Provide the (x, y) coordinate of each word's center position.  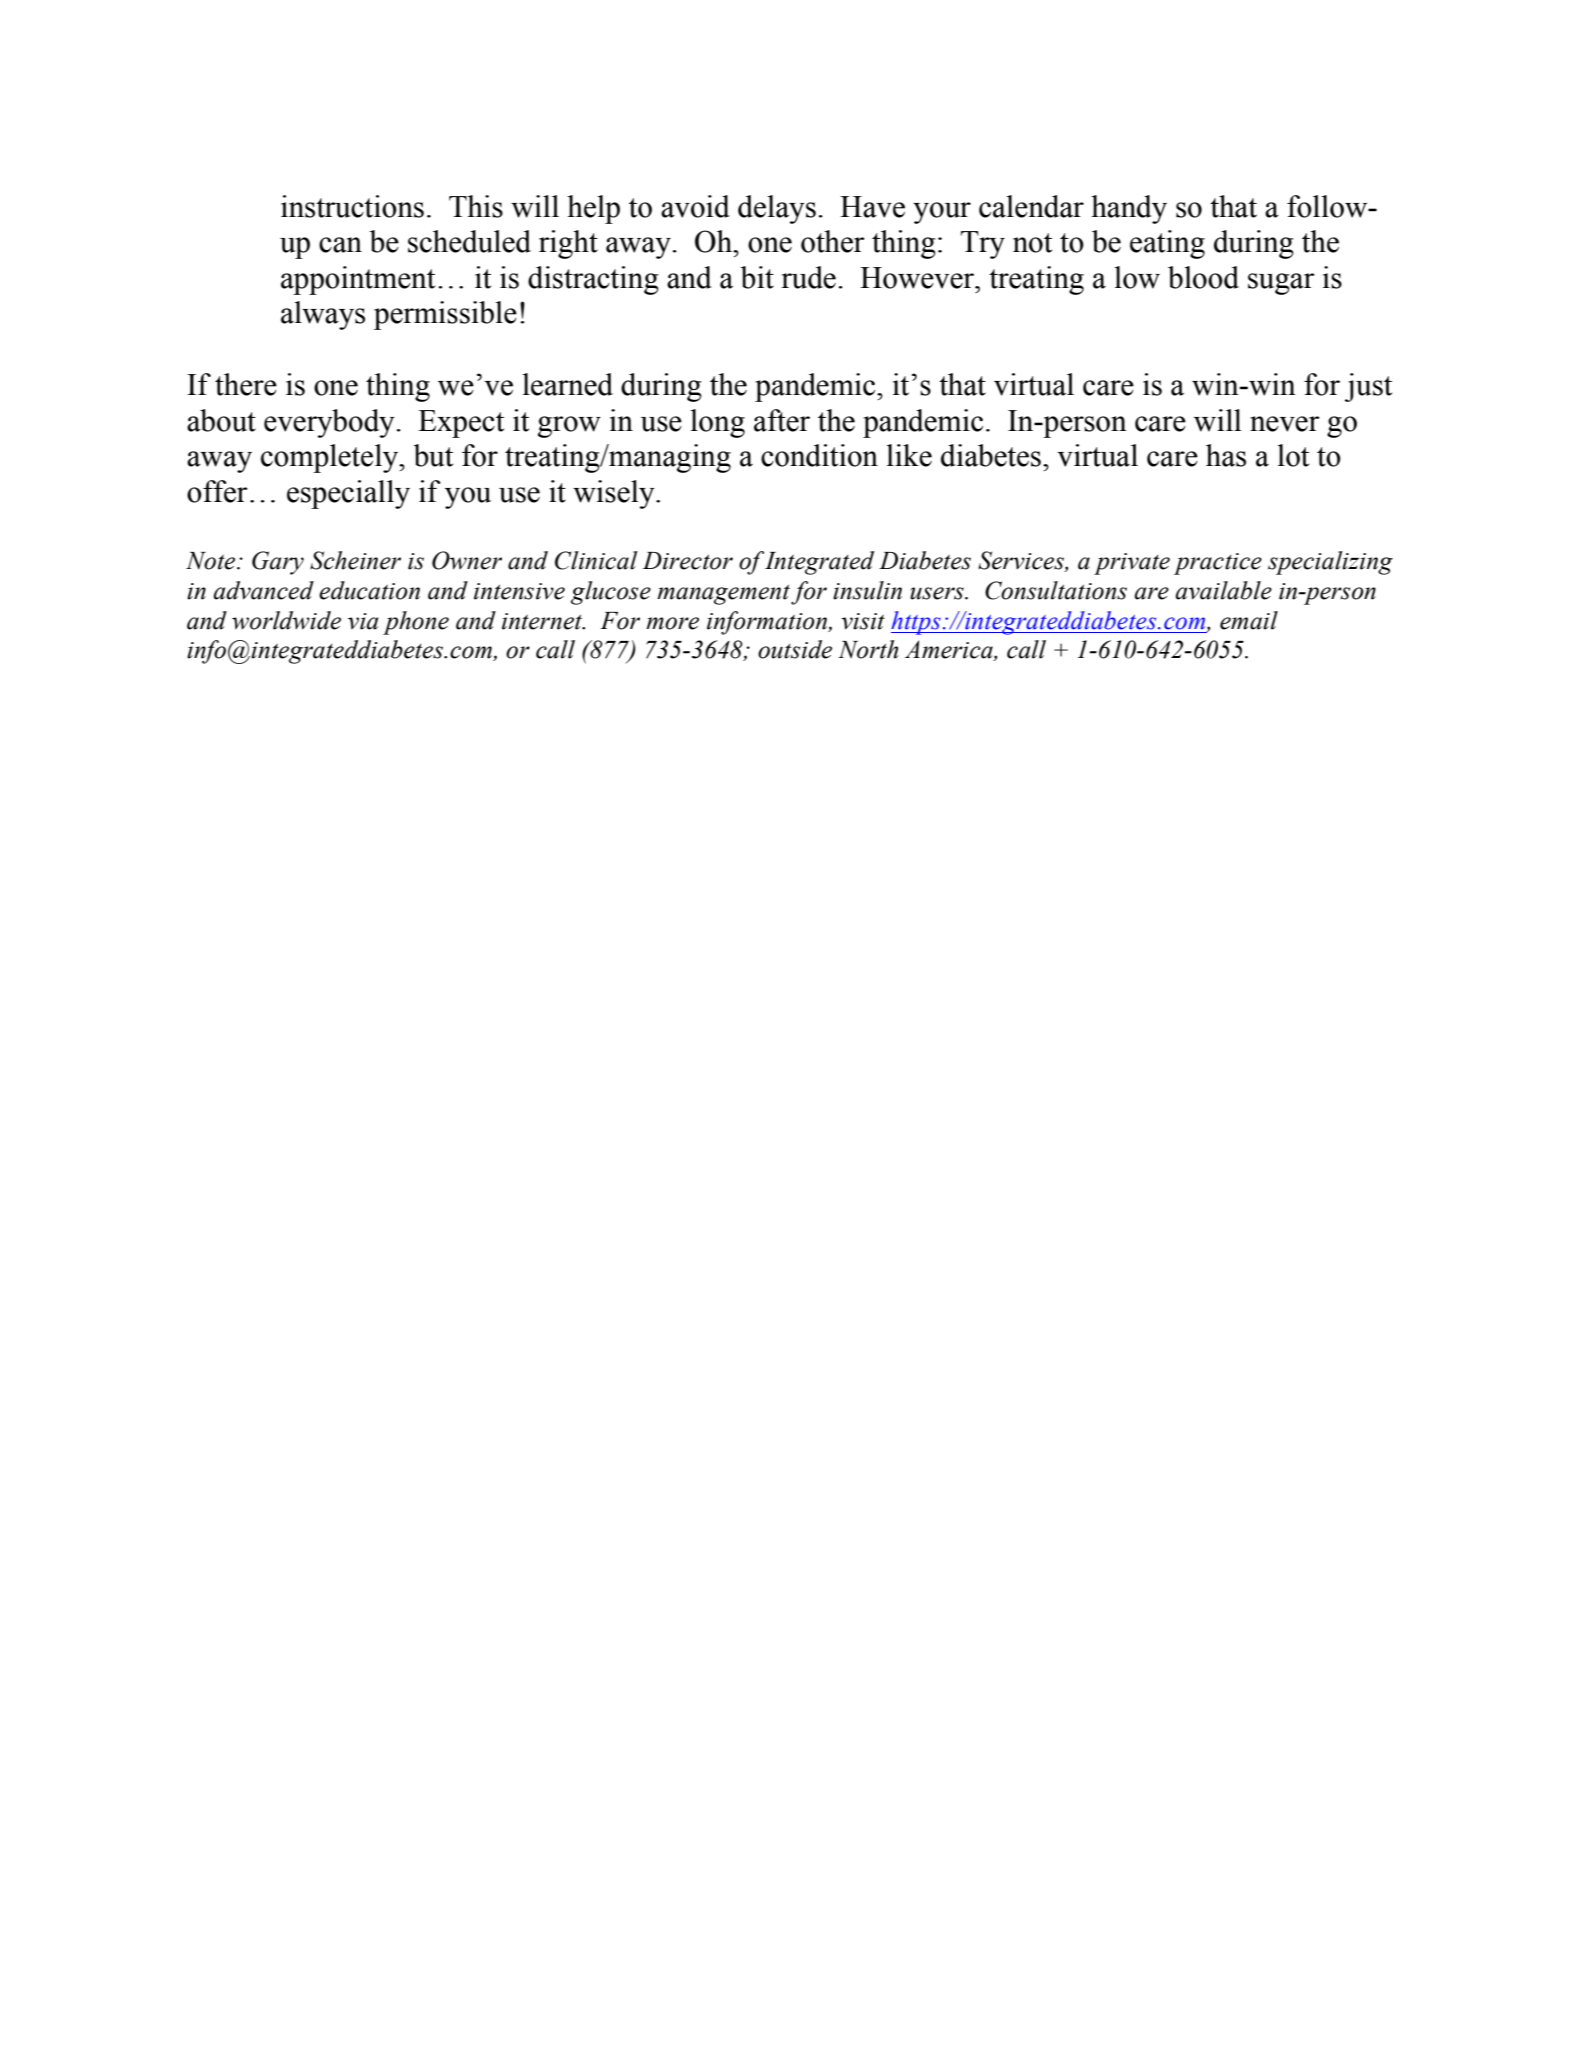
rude (808, 277)
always (323, 315)
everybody (329, 423)
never (1285, 424)
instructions (352, 206)
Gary (278, 563)
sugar (1281, 284)
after (782, 420)
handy (1129, 209)
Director (688, 561)
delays (777, 209)
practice (1218, 564)
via (363, 621)
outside (795, 649)
